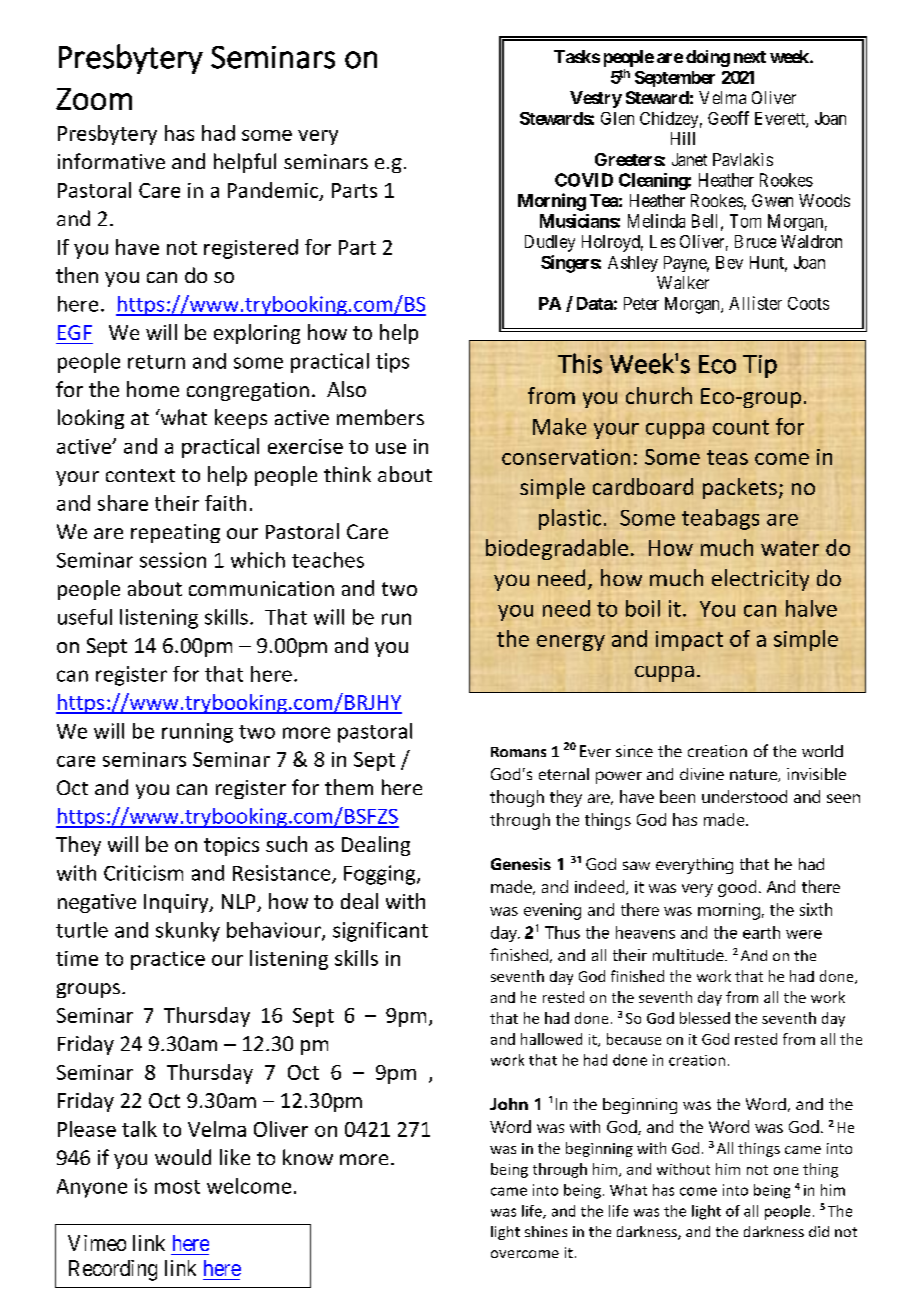 This image has width=924, height=1308. I want to click on most, so click(177, 1187).
